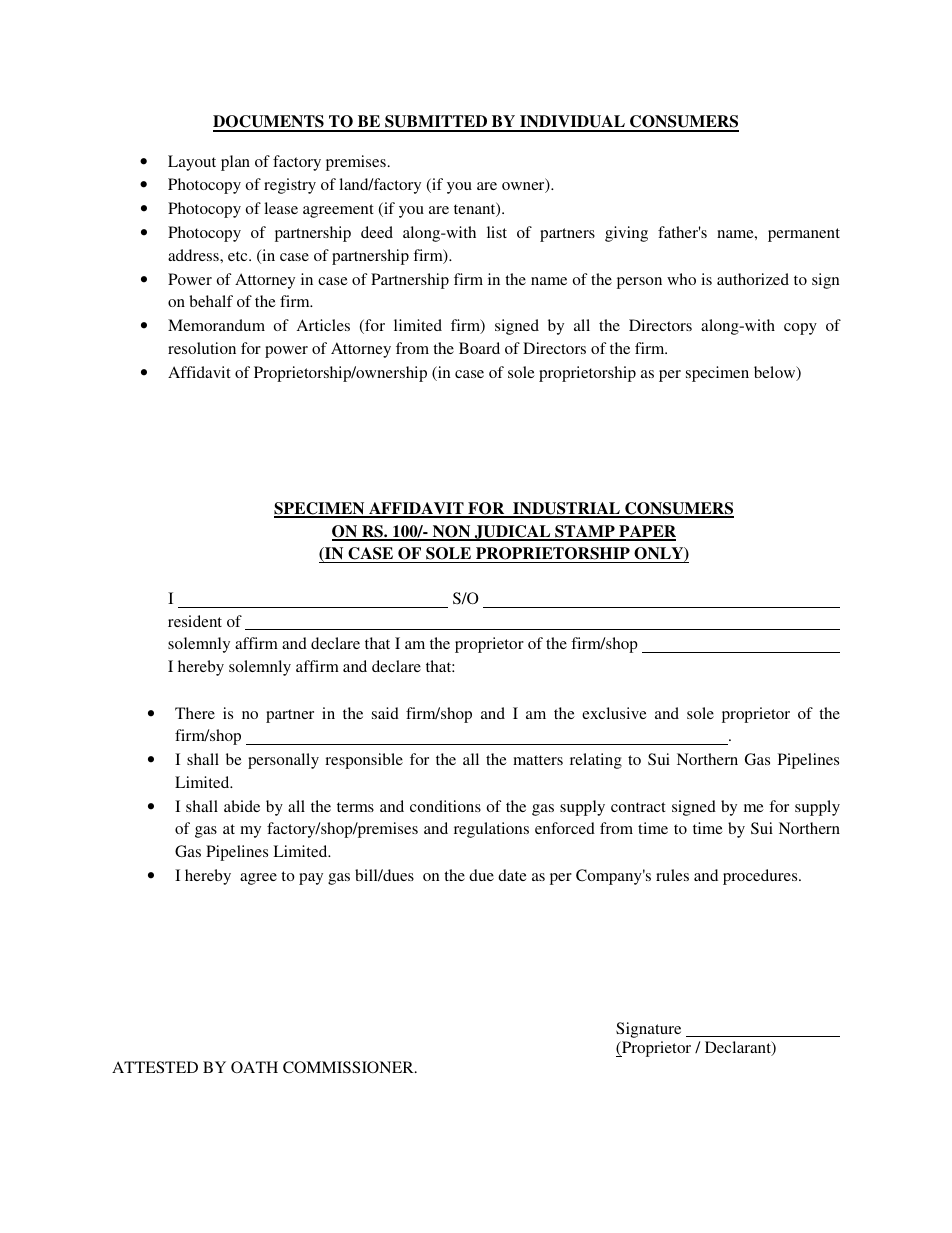 This image has width=952, height=1233. What do you see at coordinates (479, 348) in the image?
I see `Board` at bounding box center [479, 348].
